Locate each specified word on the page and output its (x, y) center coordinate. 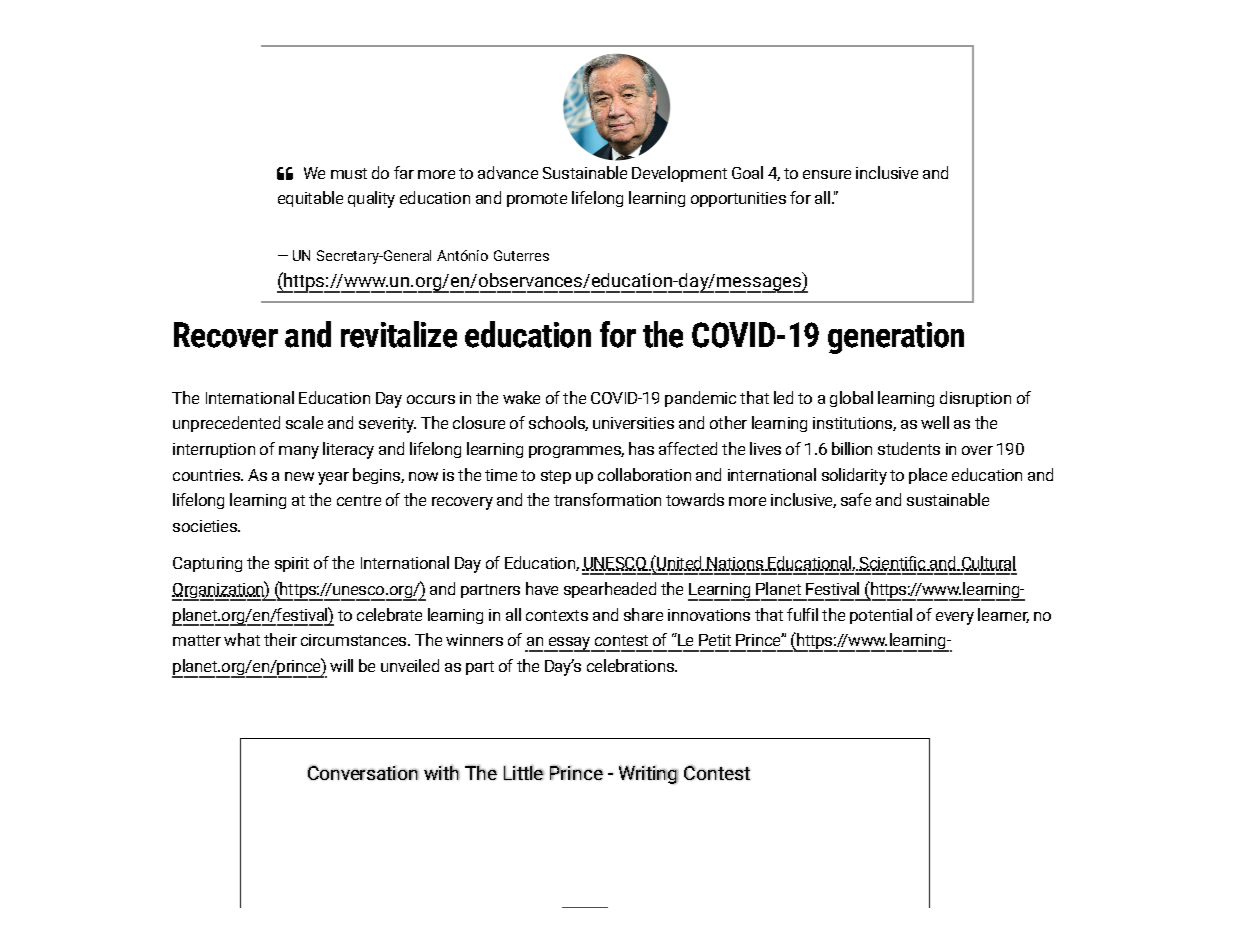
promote (537, 200)
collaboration (644, 474)
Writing (648, 775)
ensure (827, 174)
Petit (715, 640)
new (299, 476)
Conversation (363, 772)
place (928, 476)
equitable (310, 199)
